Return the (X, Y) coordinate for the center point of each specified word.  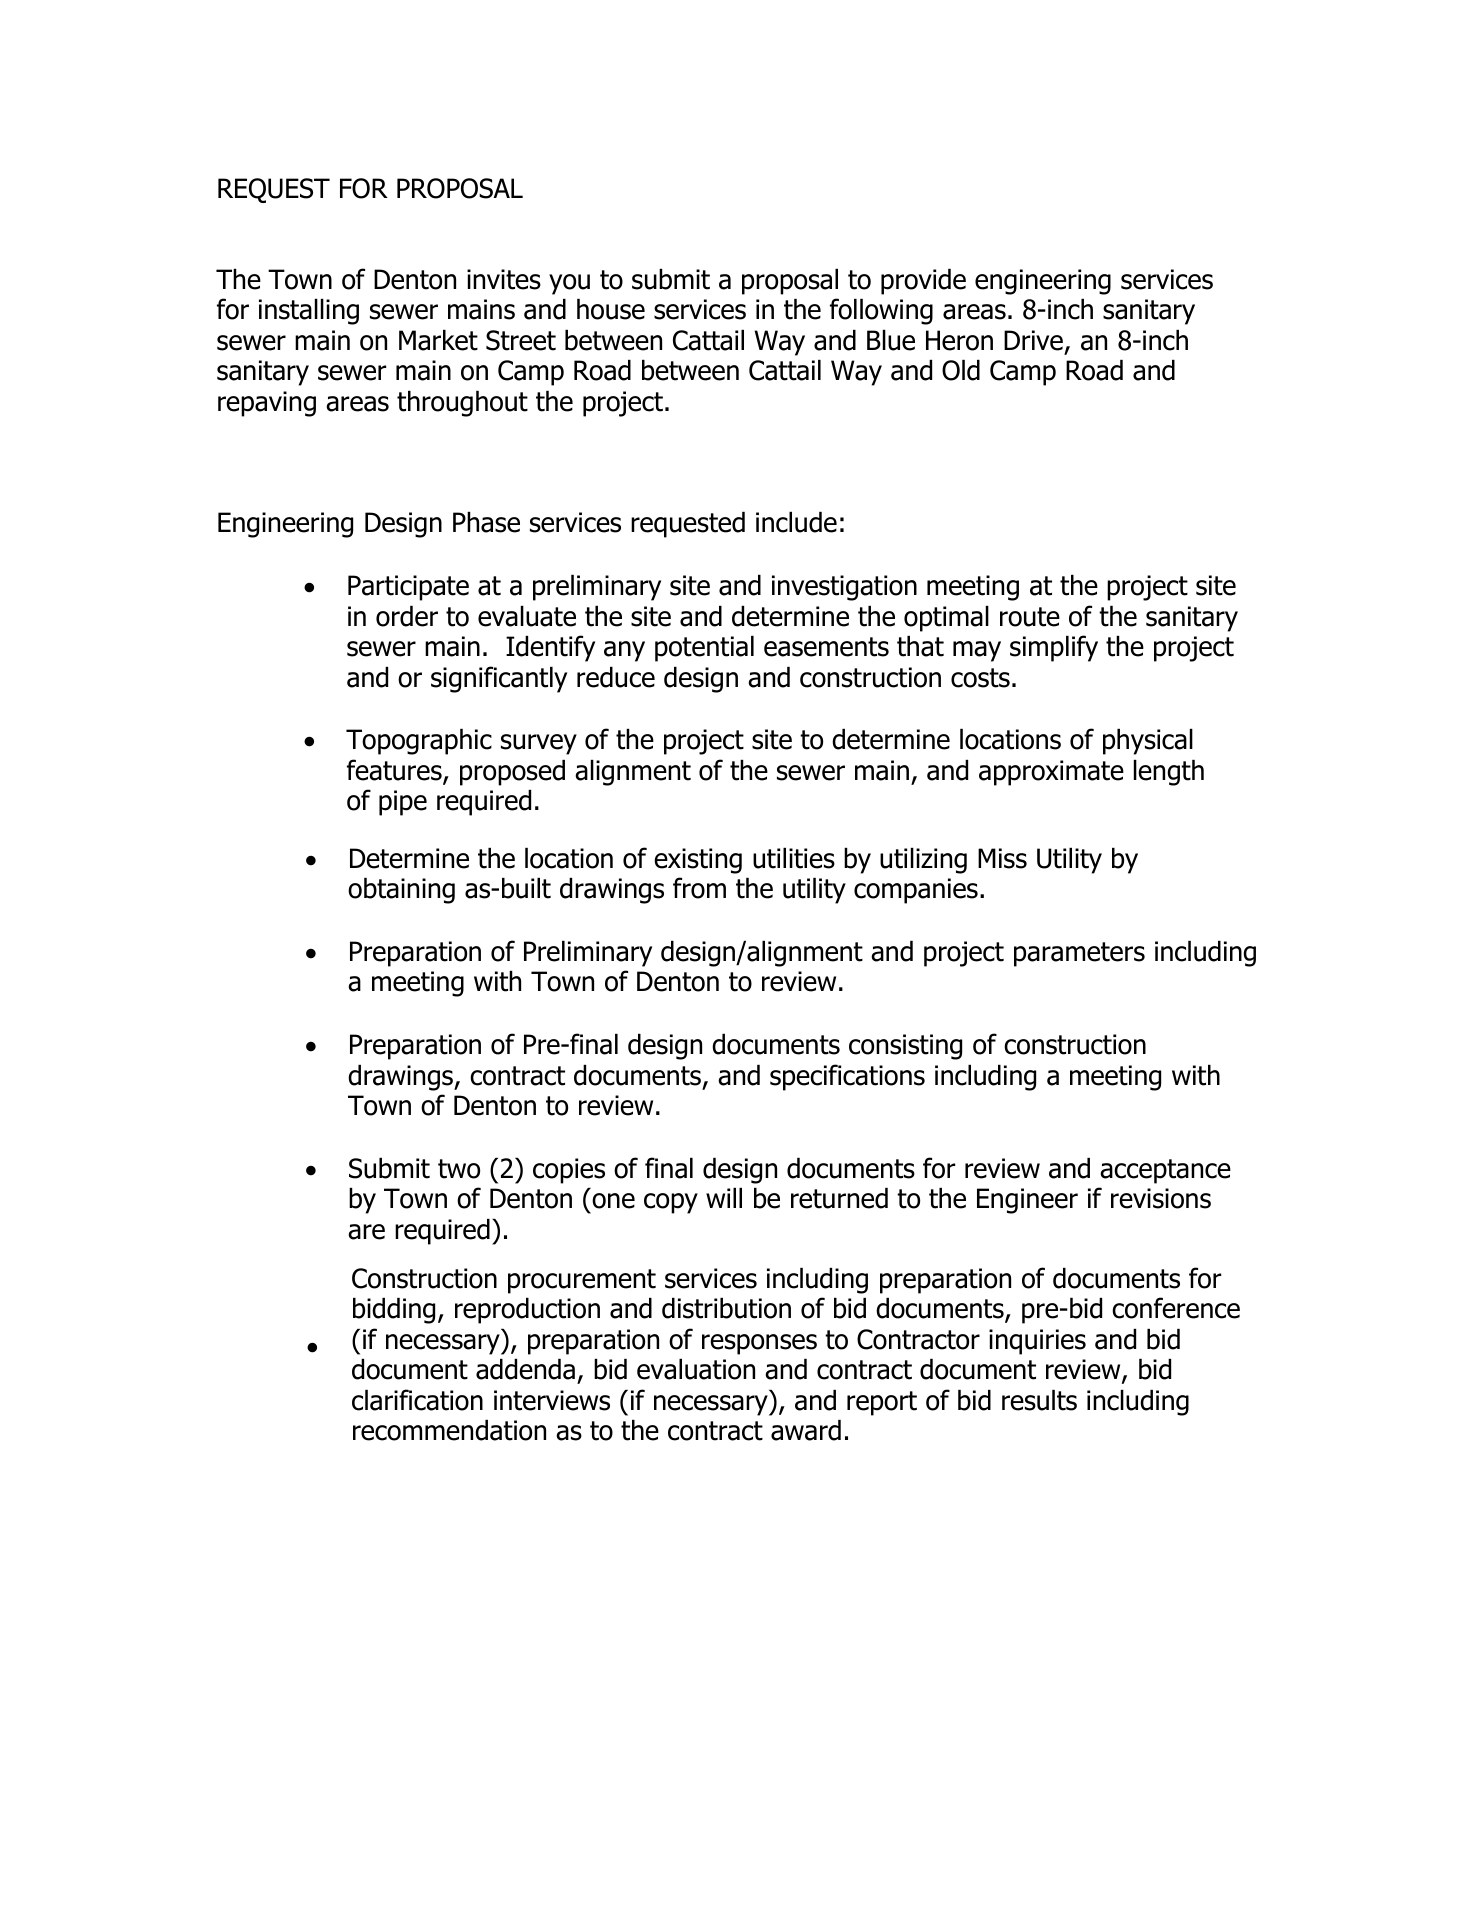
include (796, 522)
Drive (1033, 340)
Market (438, 340)
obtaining (401, 891)
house (611, 309)
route (1030, 617)
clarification (417, 1400)
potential (704, 649)
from (699, 888)
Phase (486, 522)
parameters (1079, 954)
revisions (1161, 1198)
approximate (1051, 773)
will (724, 1198)
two (459, 1169)
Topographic (419, 742)
